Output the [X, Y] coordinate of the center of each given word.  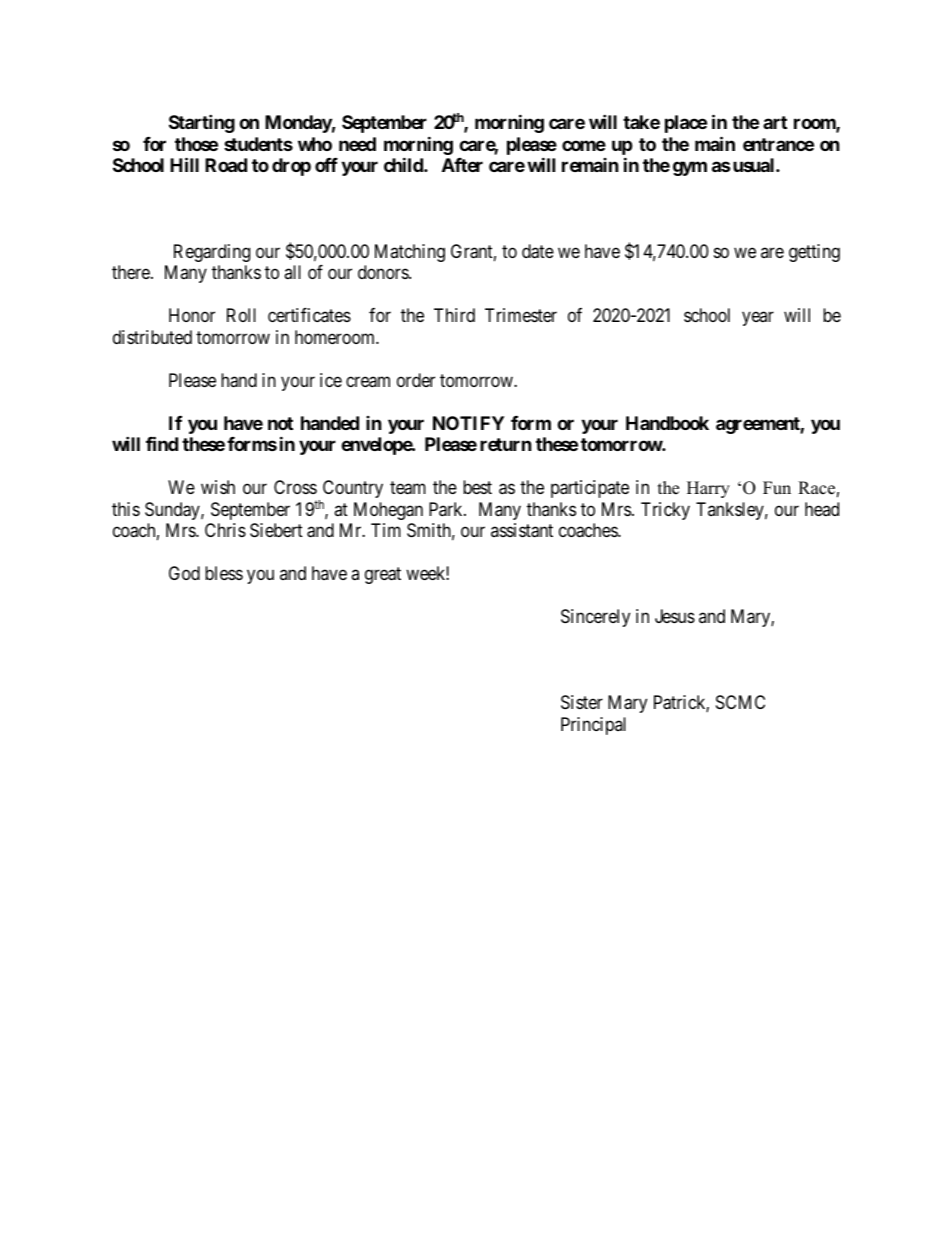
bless [224, 573]
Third [454, 315]
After [462, 165]
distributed [152, 337]
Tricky [665, 511]
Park [447, 509]
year [758, 319]
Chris [225, 530]
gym [690, 168]
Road [226, 165]
